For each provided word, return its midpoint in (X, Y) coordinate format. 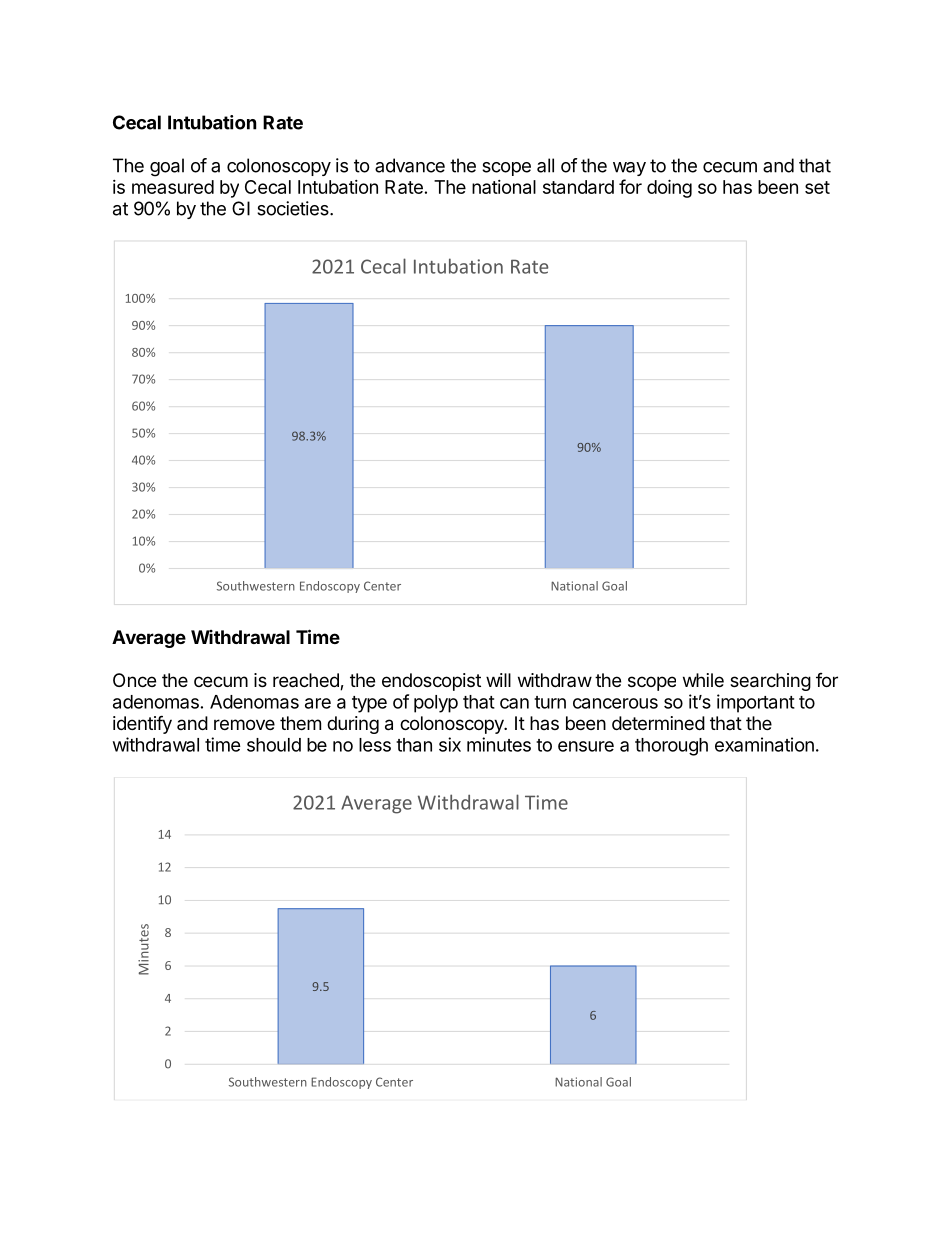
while (703, 680)
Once (134, 680)
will (498, 680)
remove (244, 724)
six (450, 744)
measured (173, 187)
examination (764, 744)
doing (669, 188)
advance (410, 165)
